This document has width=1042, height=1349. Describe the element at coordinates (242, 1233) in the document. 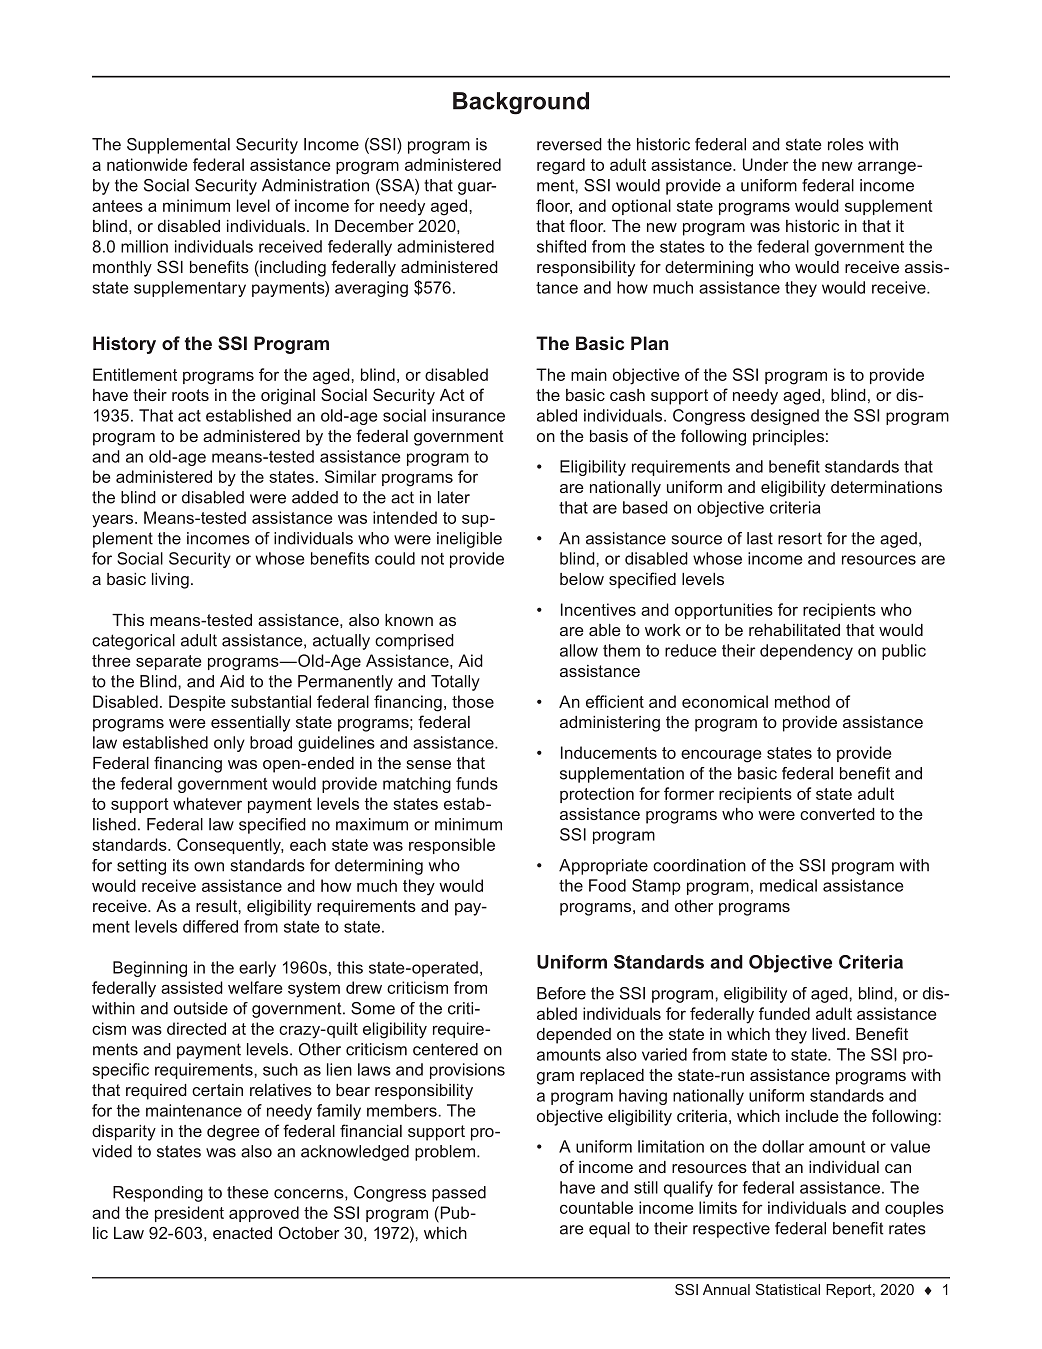

I see `enacted` at that location.
